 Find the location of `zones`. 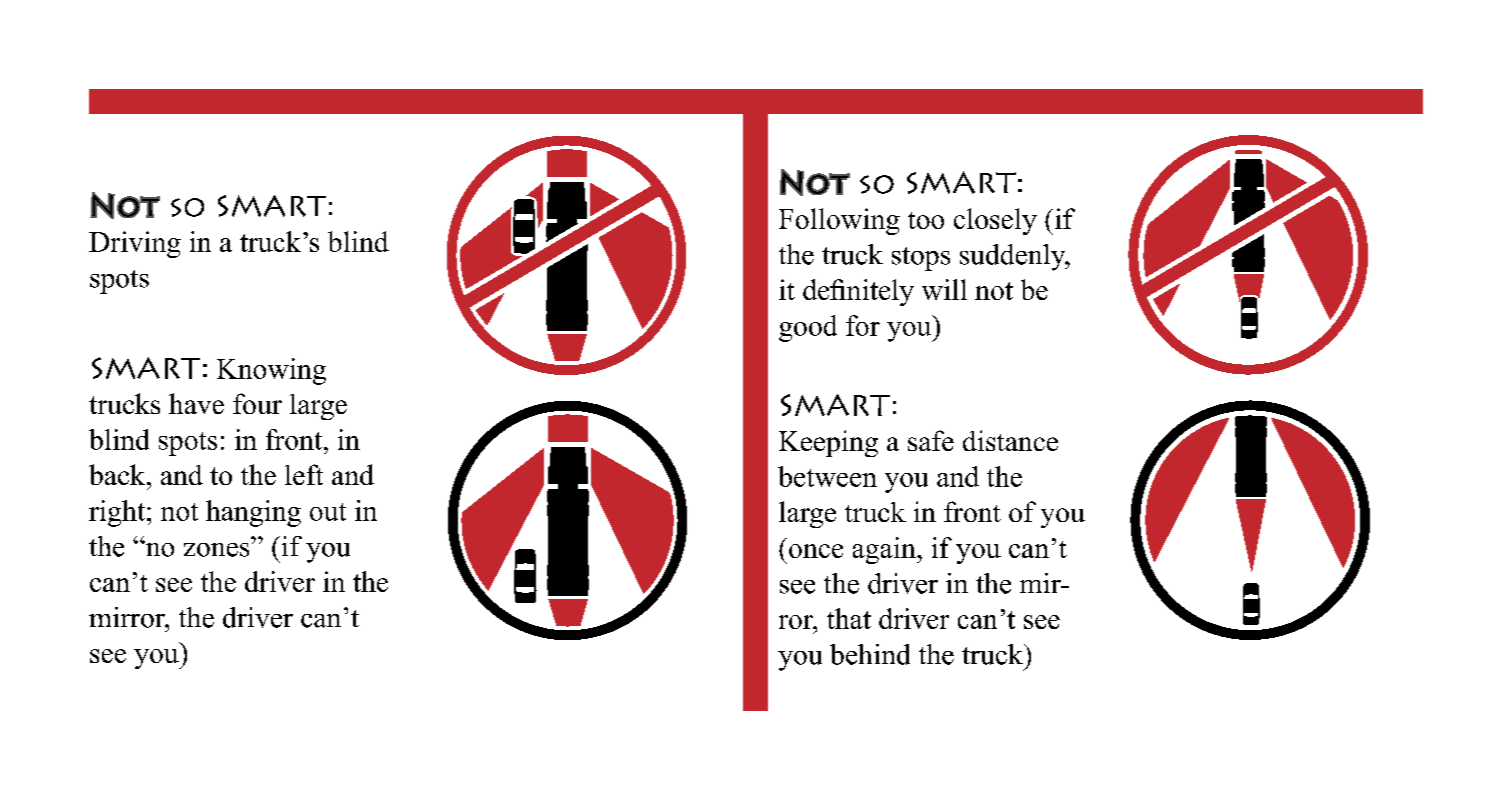

zones is located at coordinates (216, 550).
